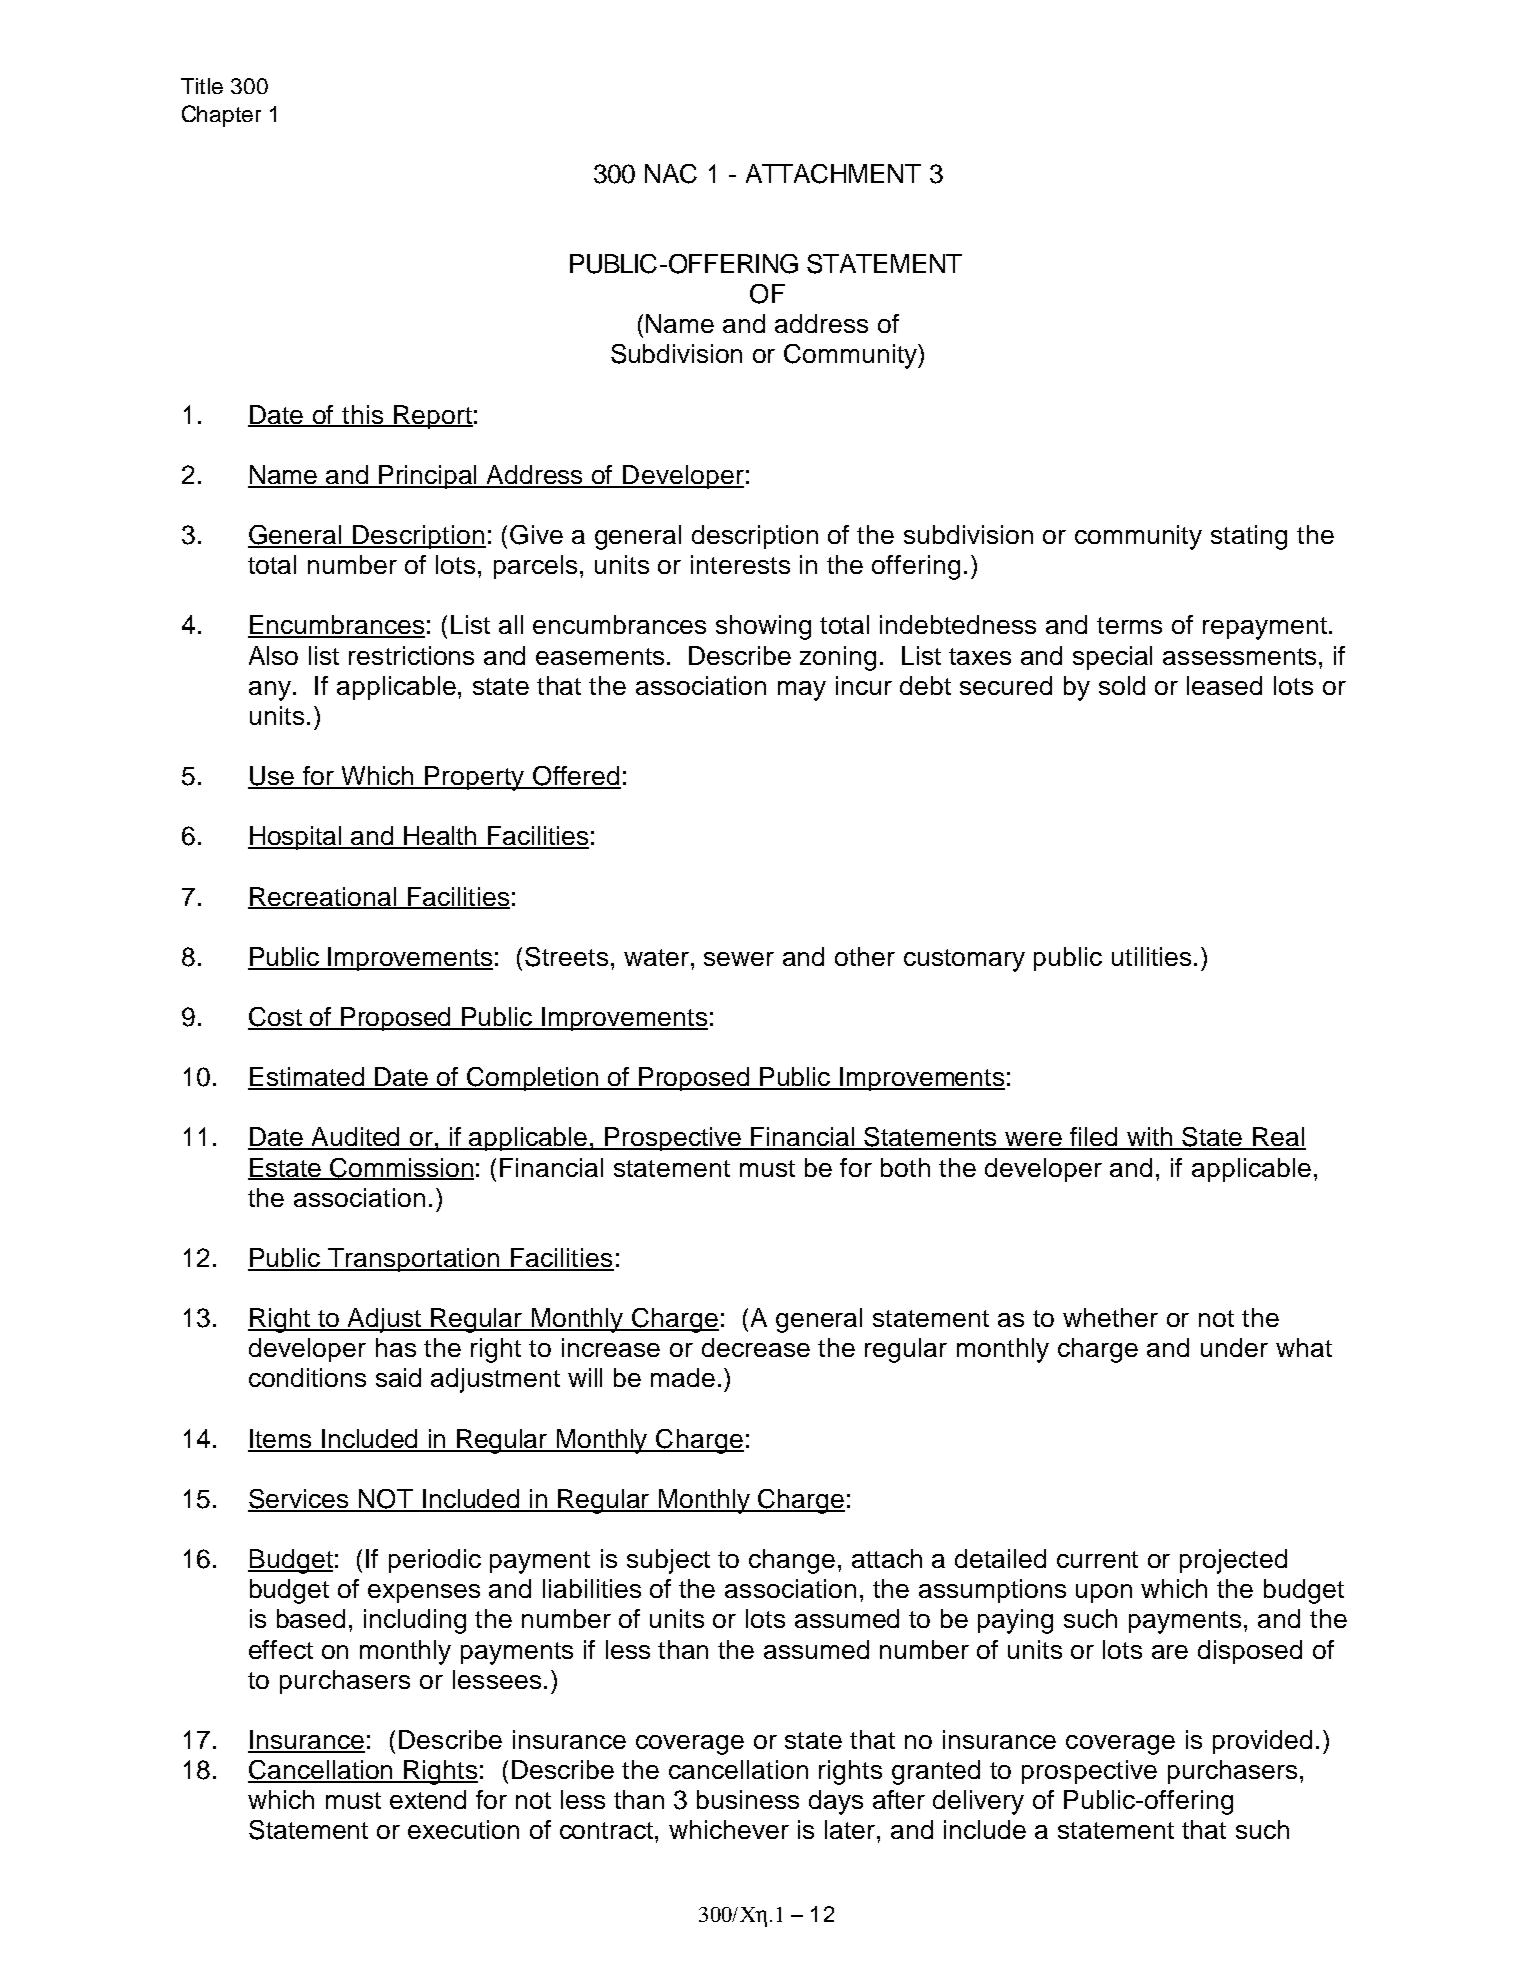  What do you see at coordinates (802, 691) in the page?
I see `may` at bounding box center [802, 691].
